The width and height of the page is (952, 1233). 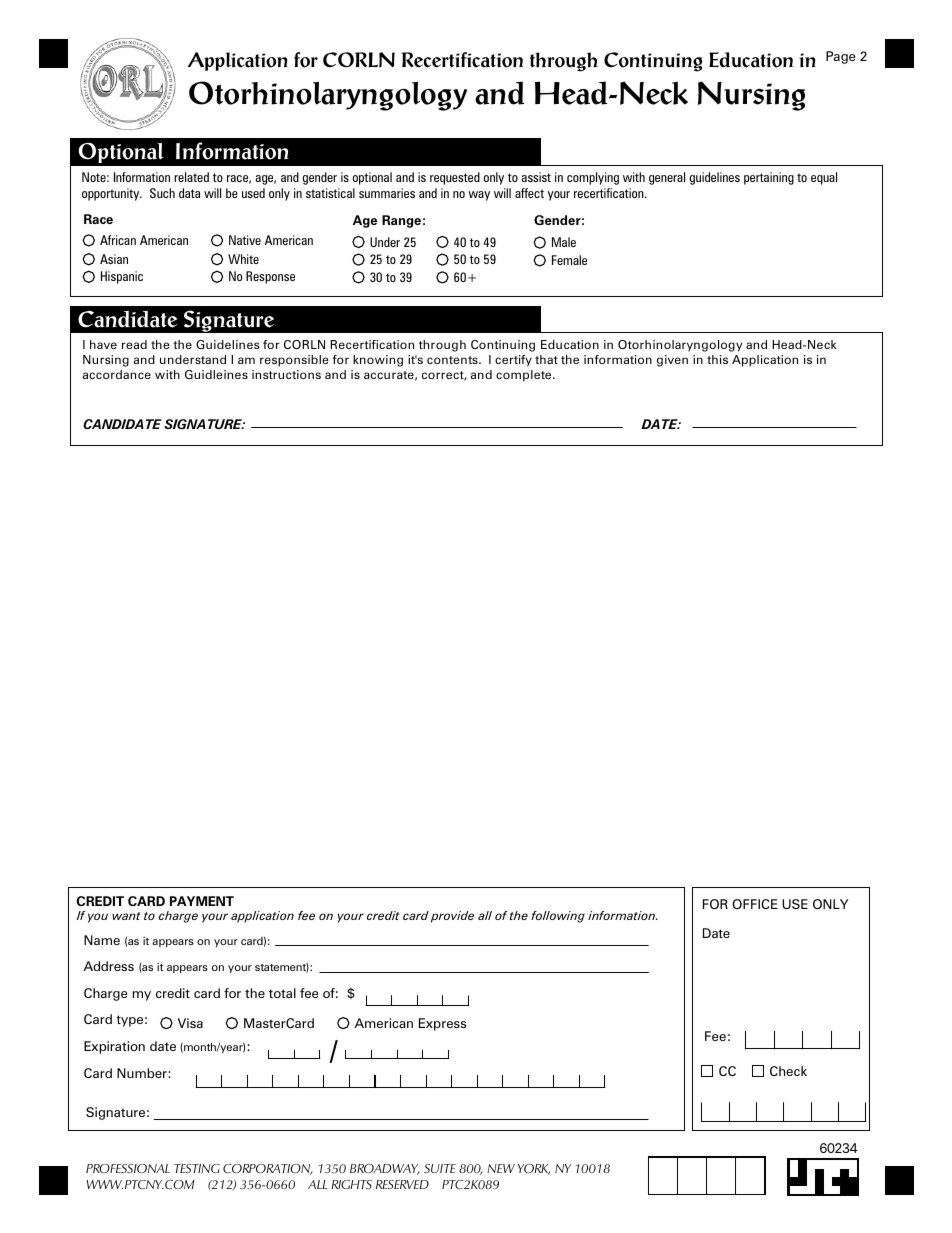 What do you see at coordinates (191, 177) in the page?
I see `related` at bounding box center [191, 177].
